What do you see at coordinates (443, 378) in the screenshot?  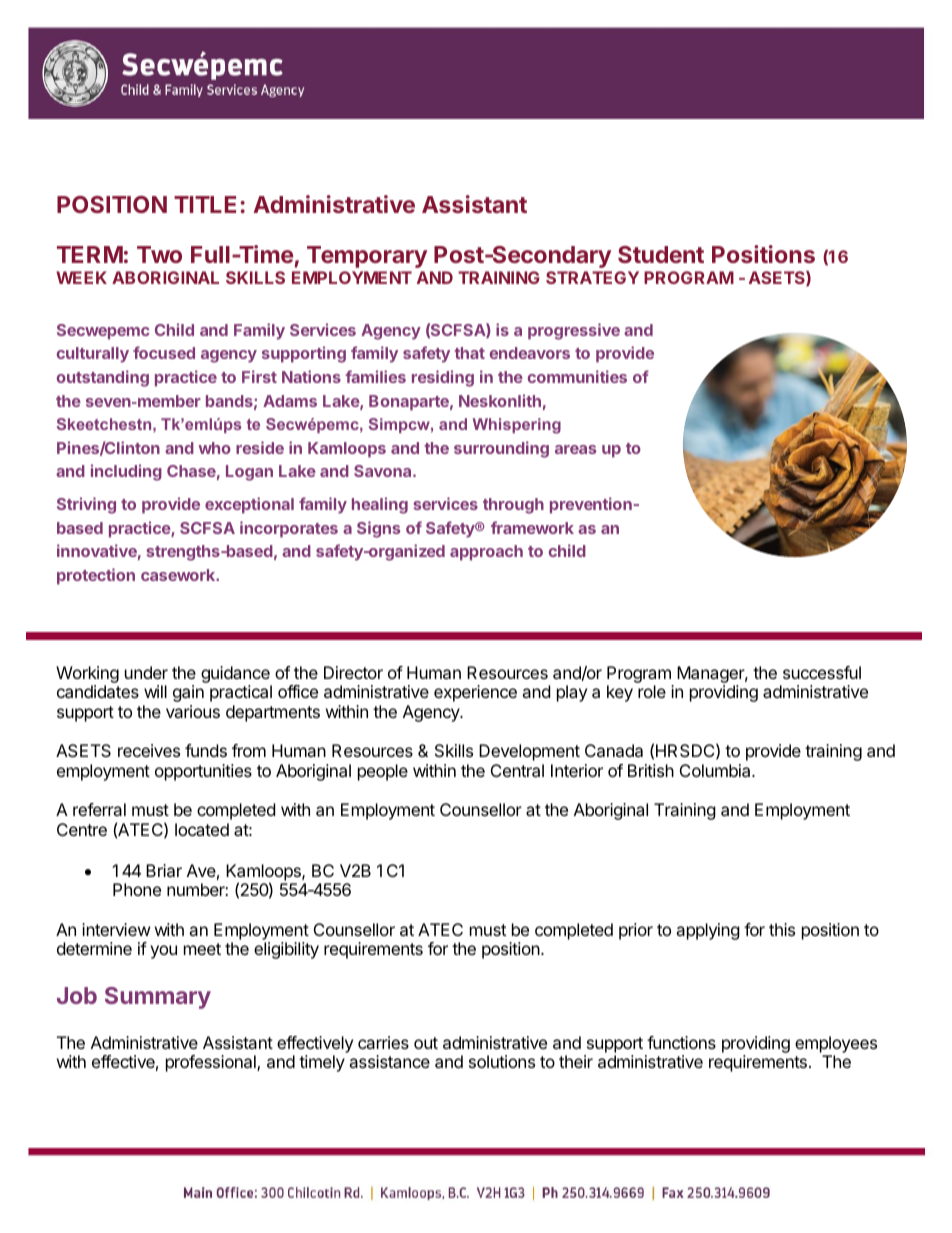 I see `residing` at bounding box center [443, 378].
